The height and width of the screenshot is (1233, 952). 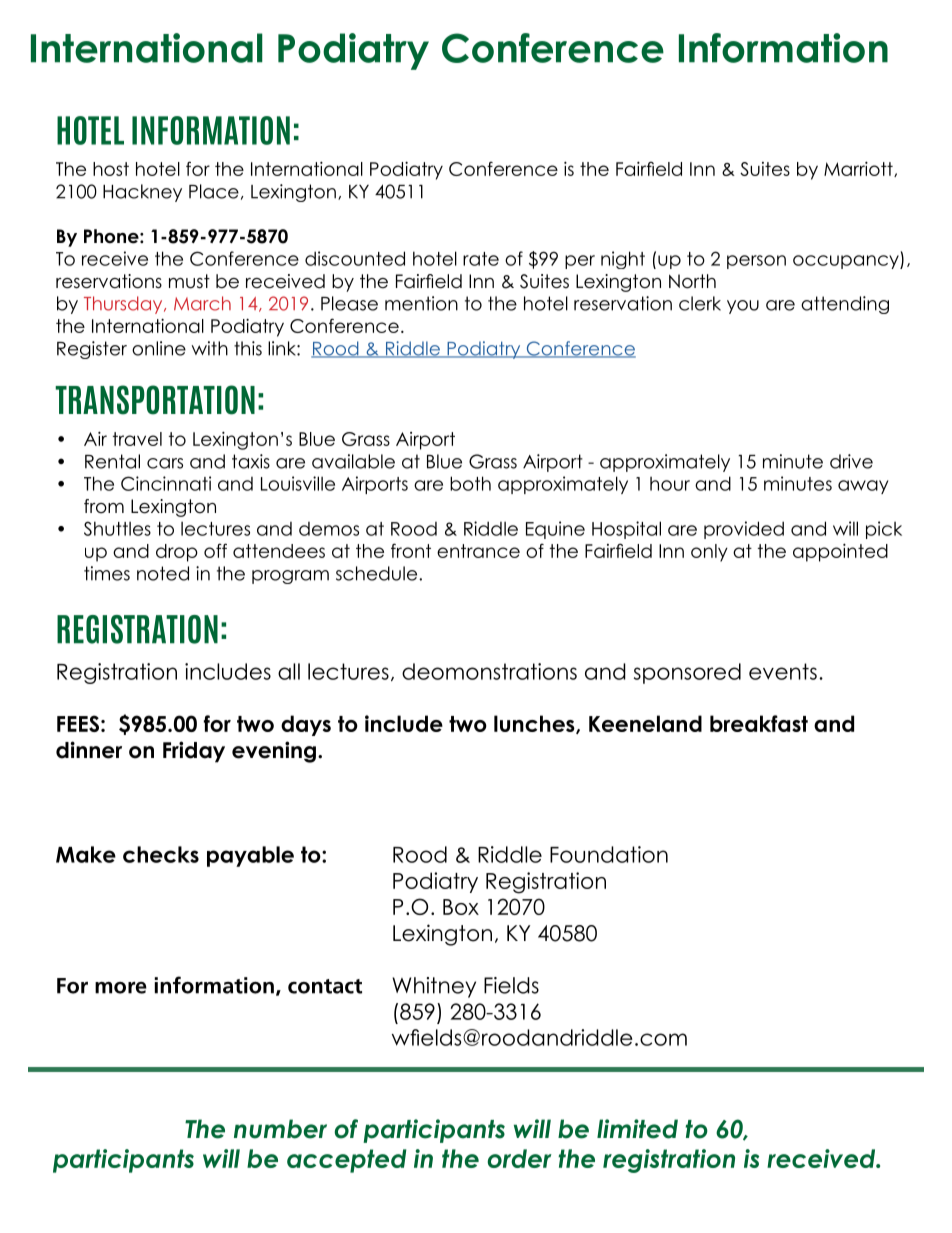 I want to click on Hackney, so click(x=142, y=193).
